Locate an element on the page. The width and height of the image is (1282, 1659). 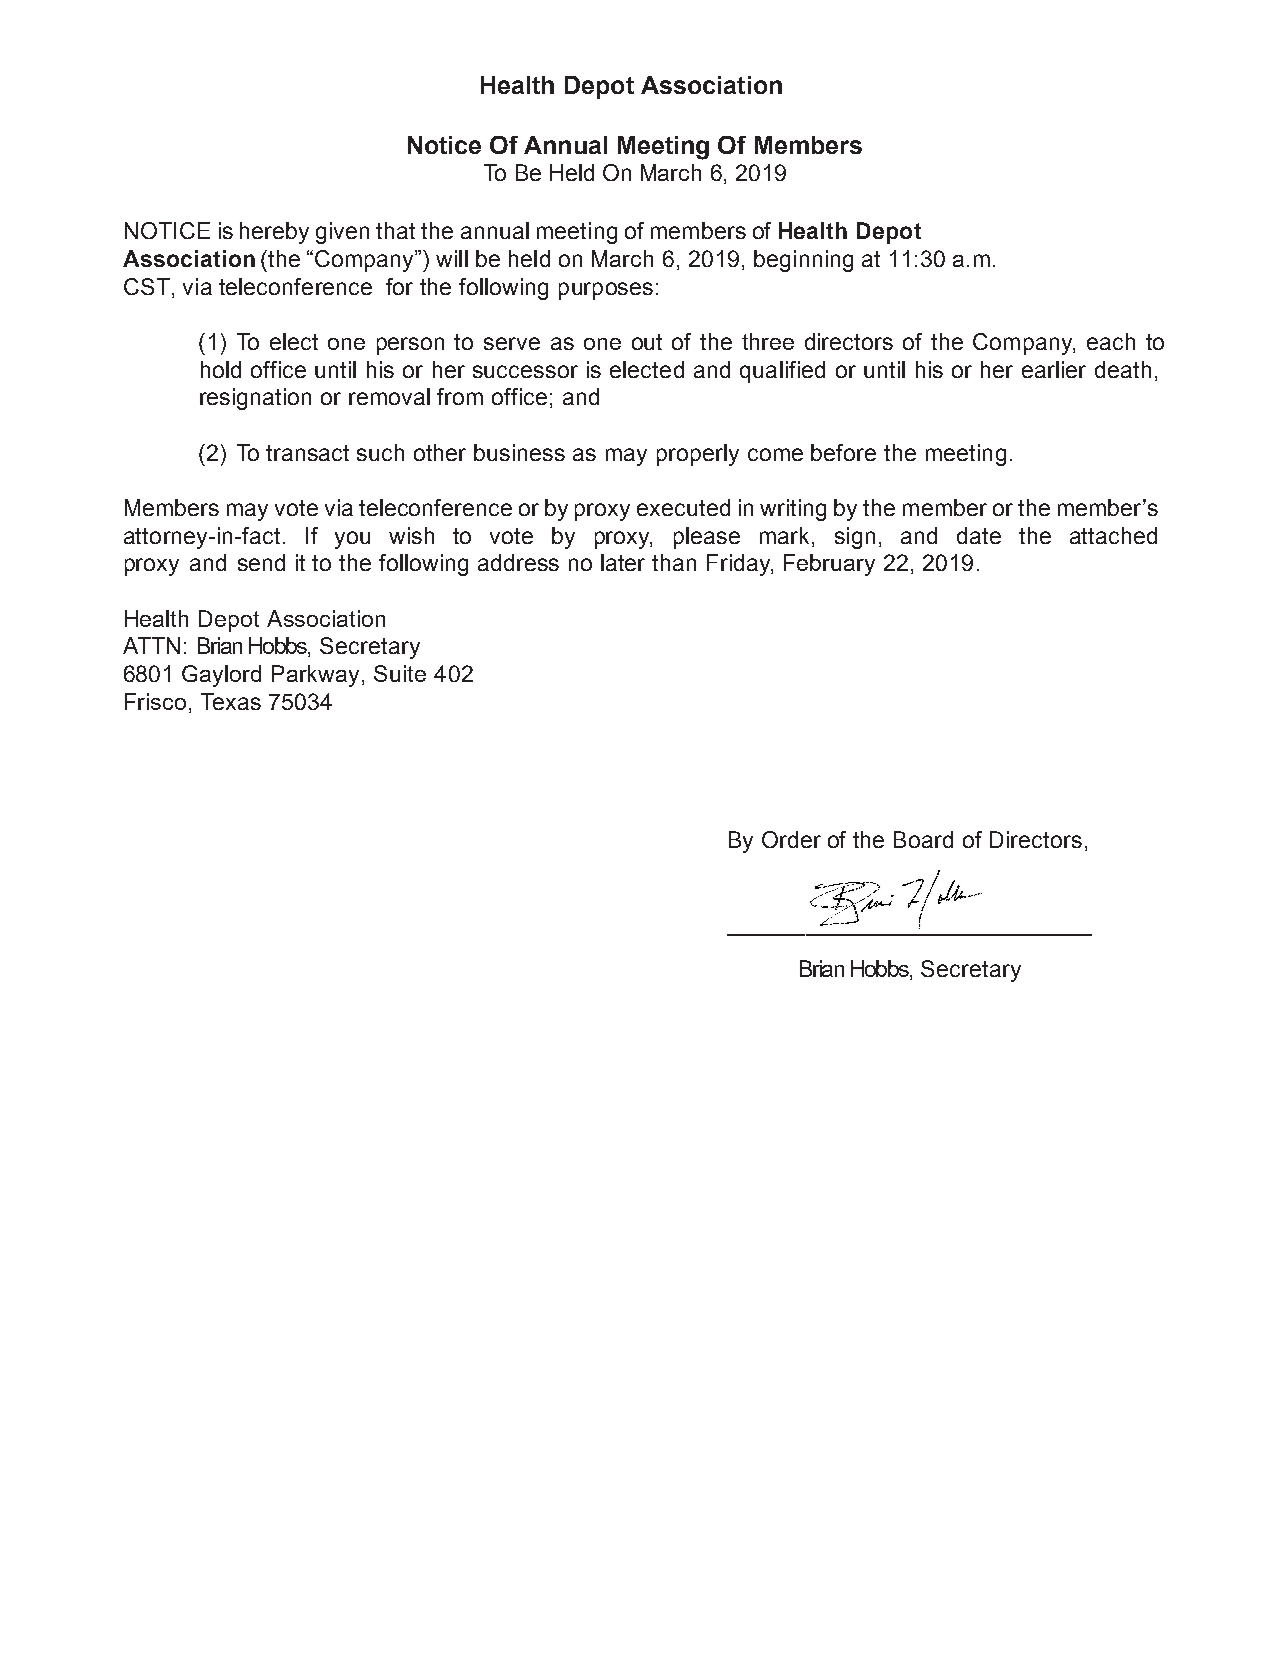
purposes is located at coordinates (606, 291).
